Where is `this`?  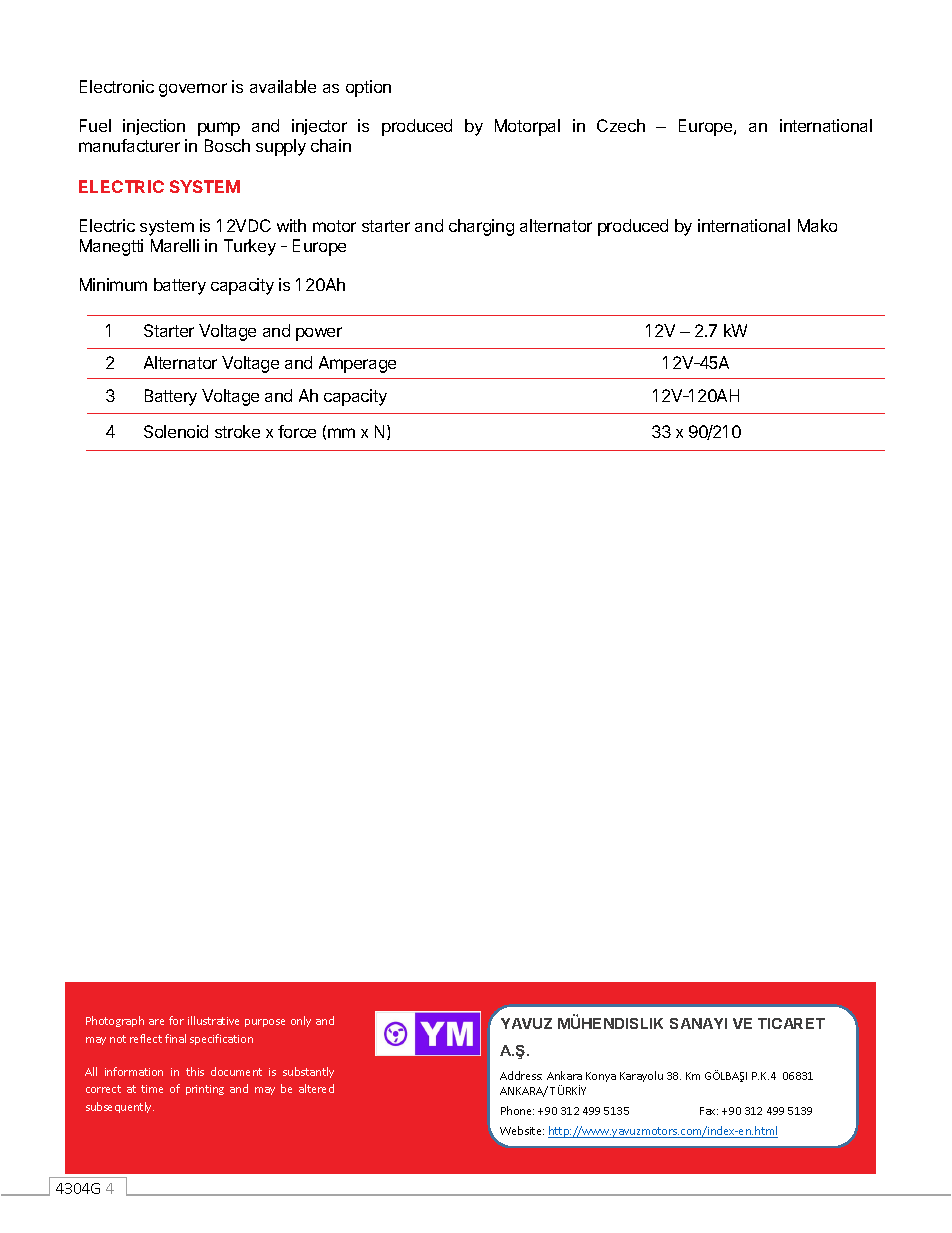 this is located at coordinates (195, 1071).
